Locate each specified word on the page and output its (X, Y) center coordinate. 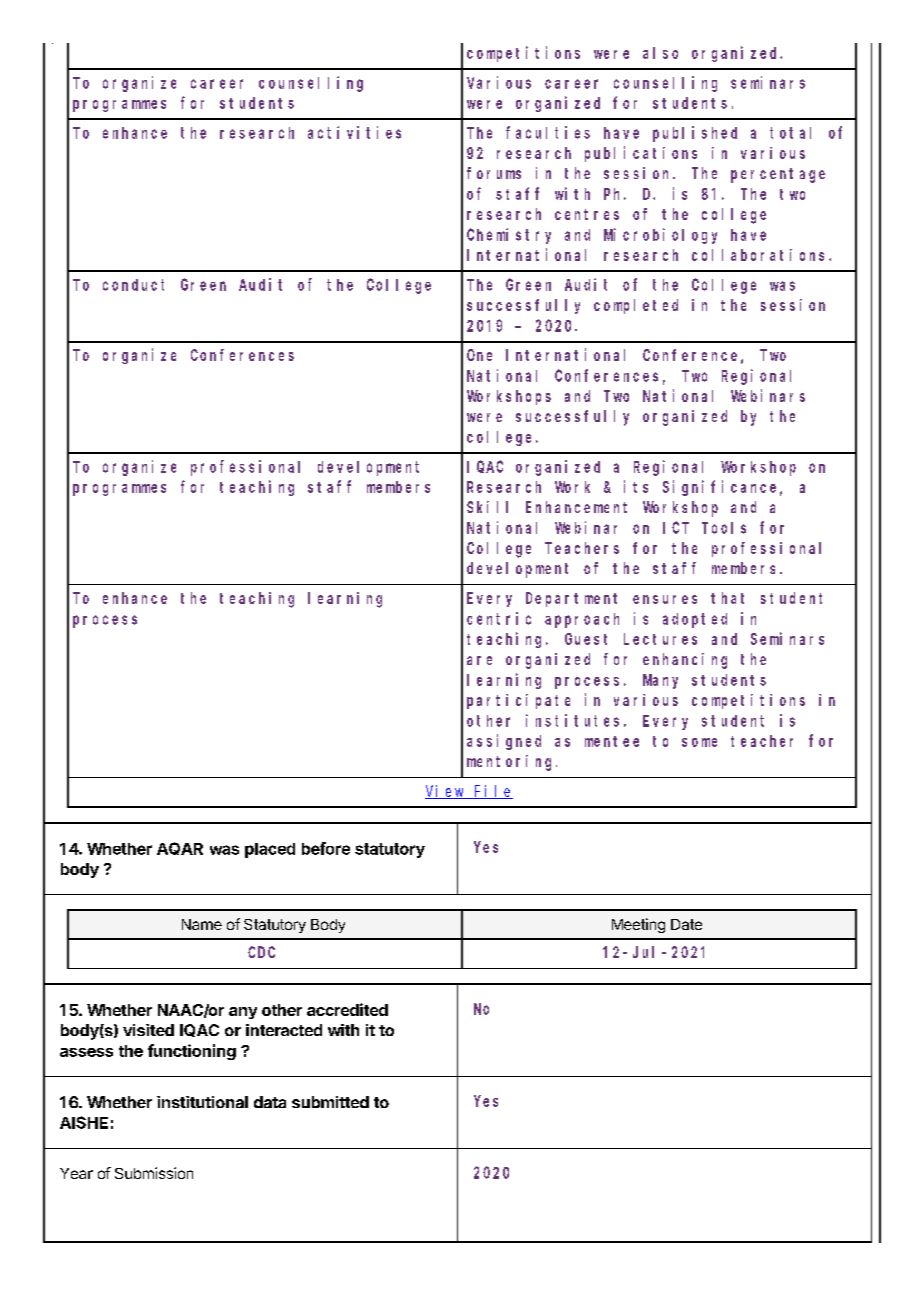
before (326, 848)
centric (499, 618)
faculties (548, 132)
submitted (330, 1102)
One (479, 355)
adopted (695, 620)
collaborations (761, 255)
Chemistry (509, 236)
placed (270, 850)
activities (354, 132)
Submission (154, 1173)
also (660, 53)
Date (686, 924)
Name (202, 924)
